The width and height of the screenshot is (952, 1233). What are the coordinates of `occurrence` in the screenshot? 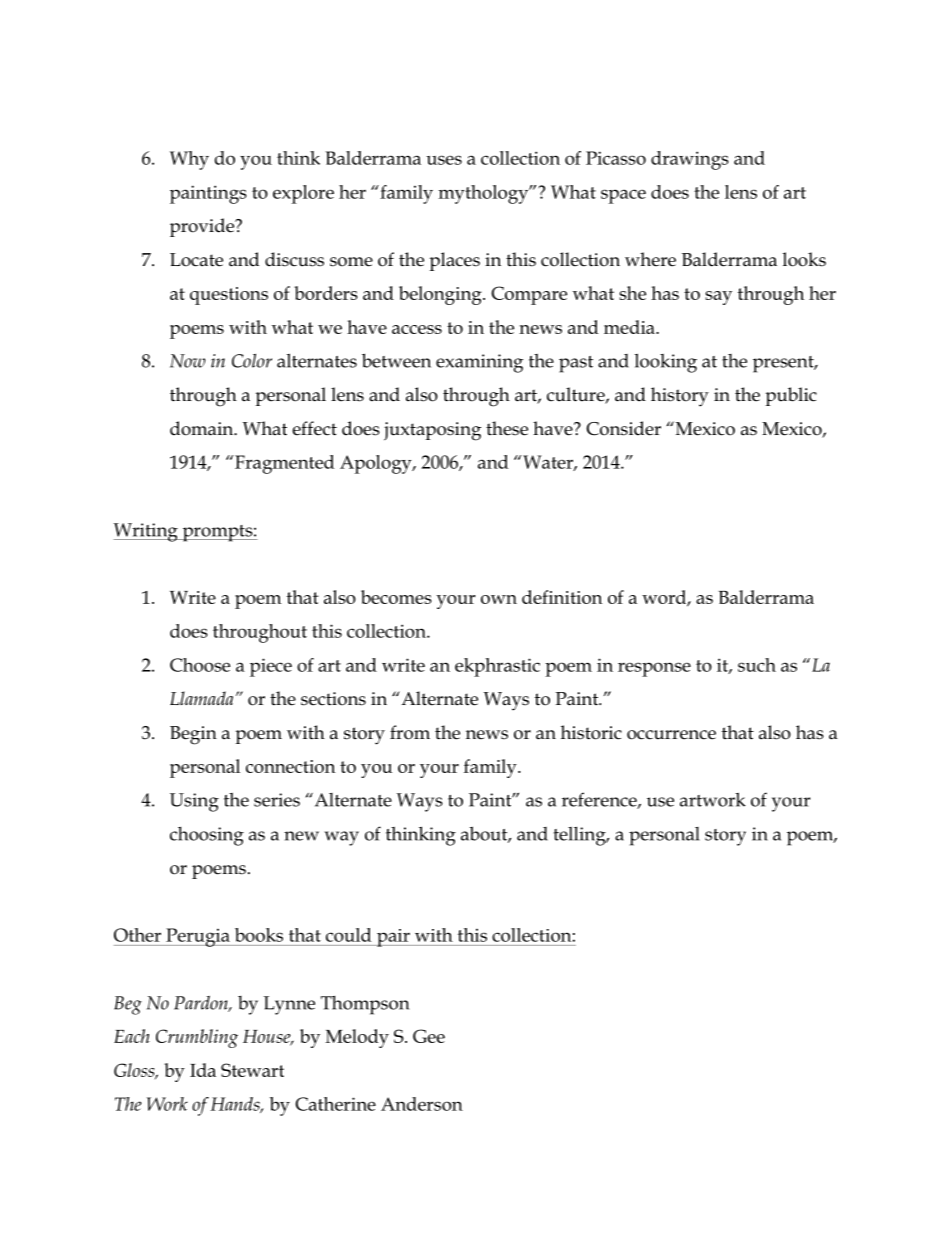 It's located at (671, 735).
